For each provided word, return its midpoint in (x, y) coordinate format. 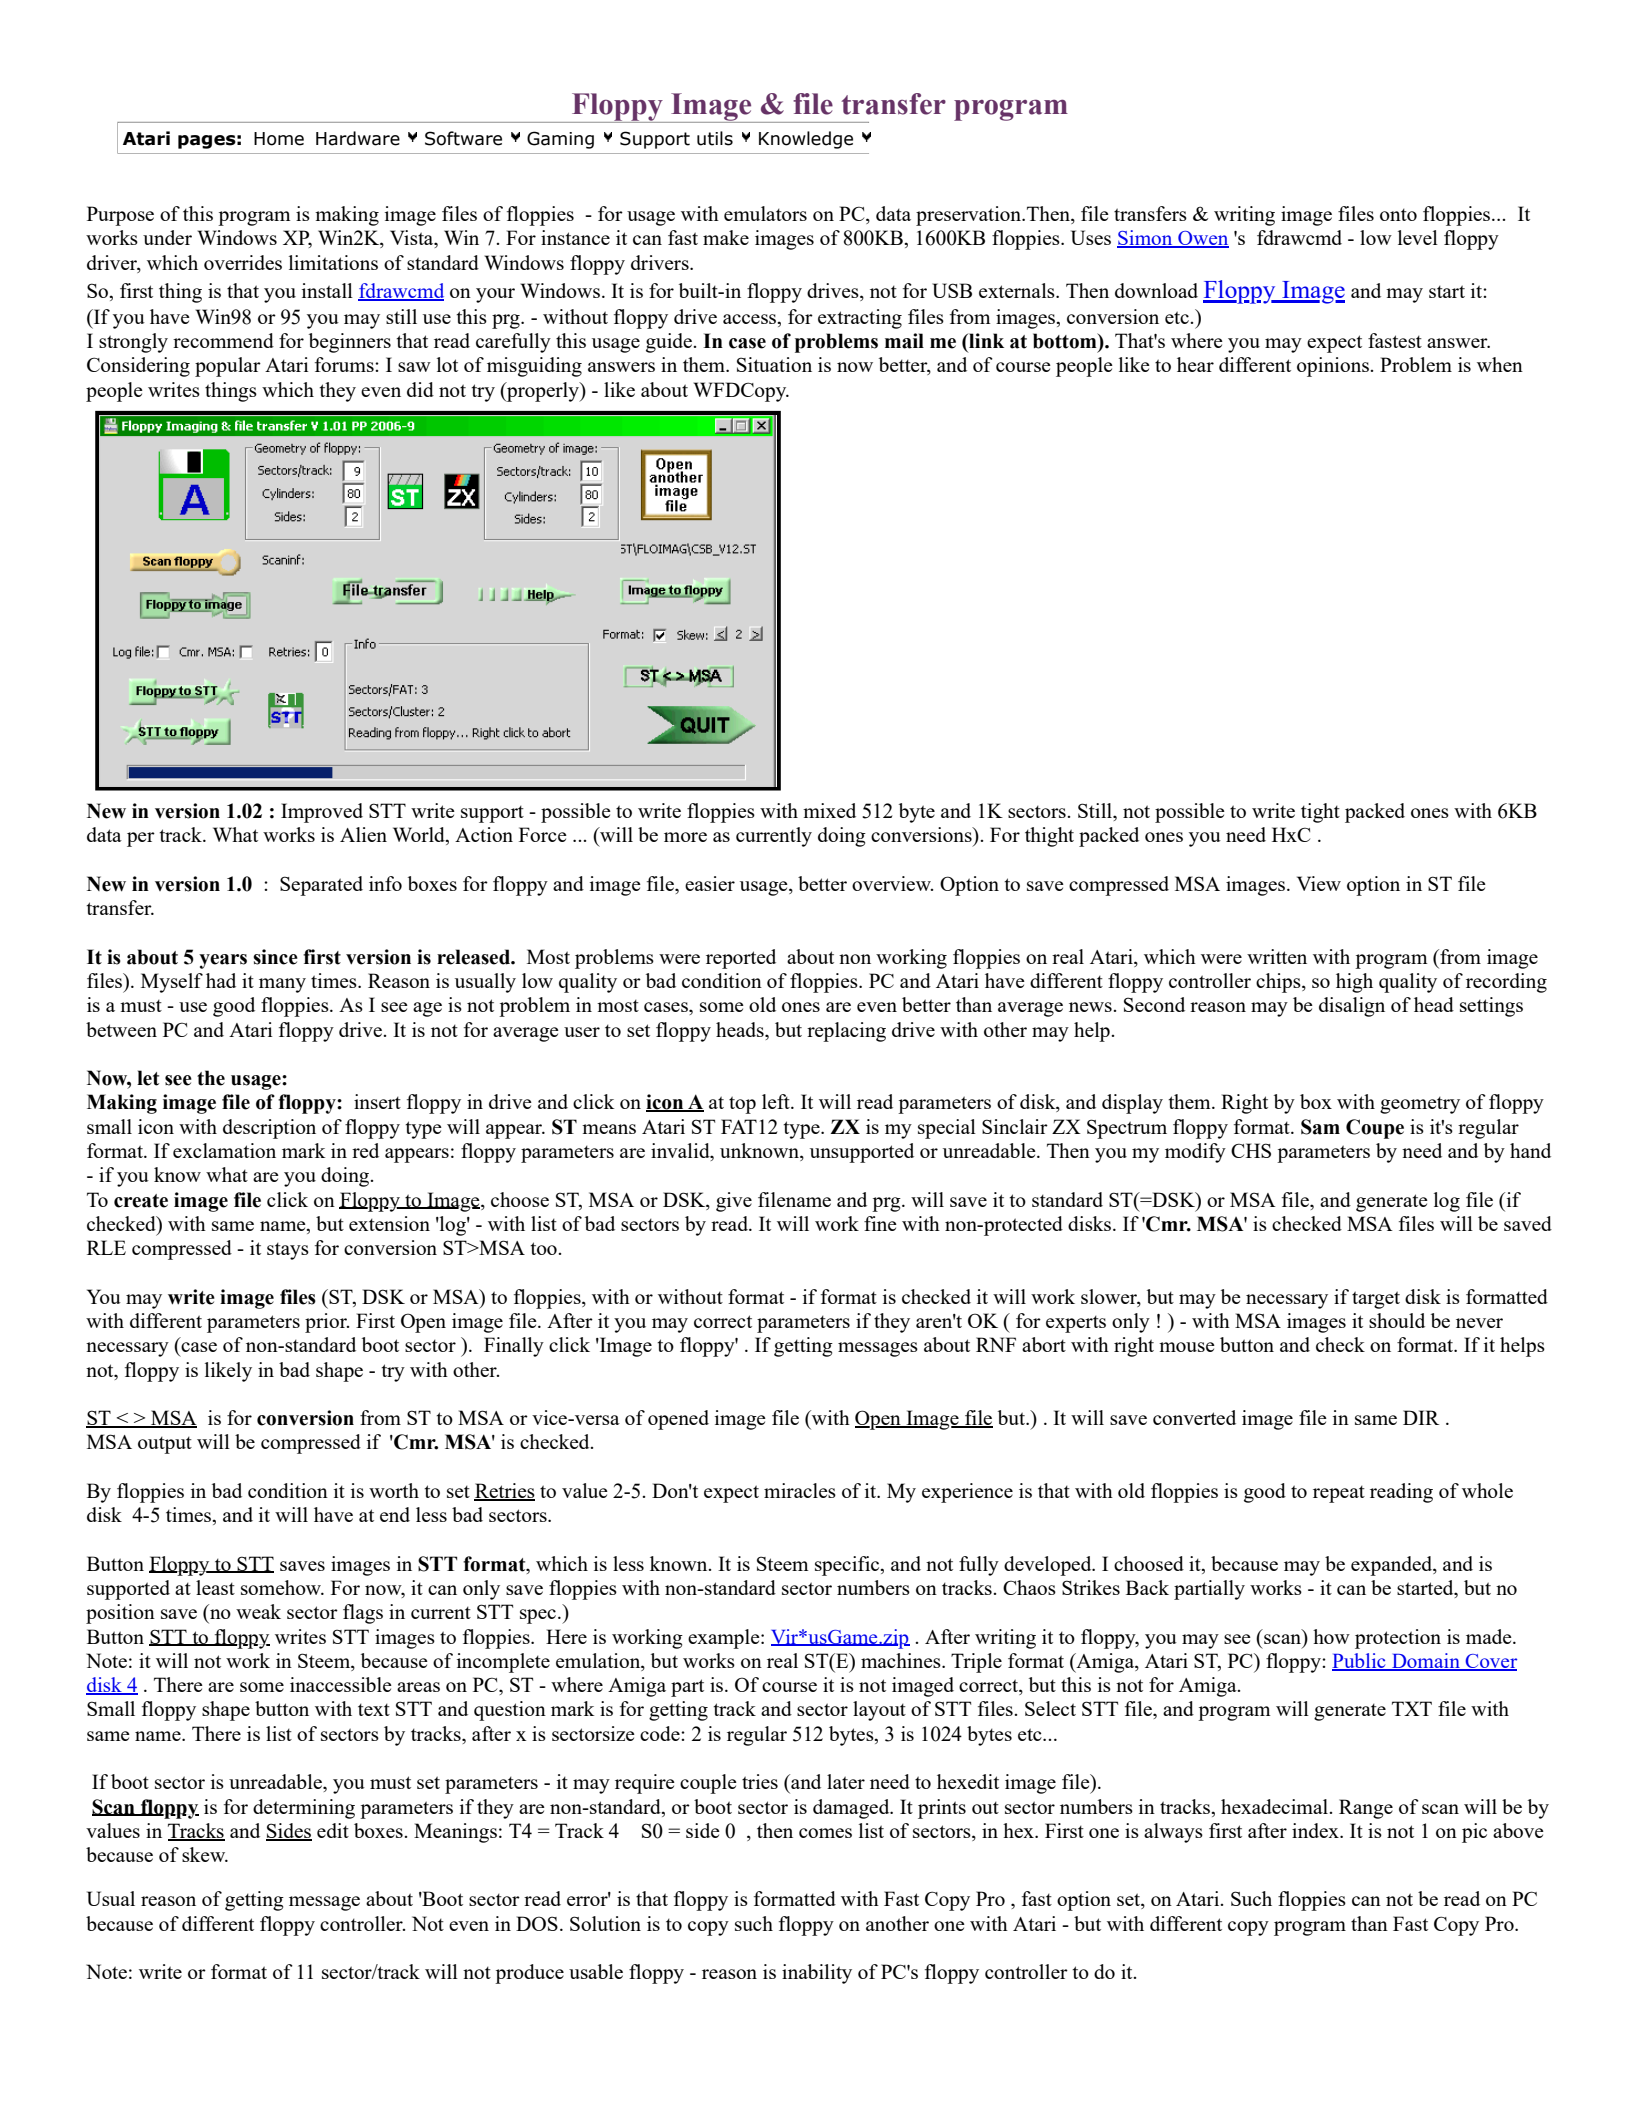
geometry (1420, 1105)
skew (205, 1854)
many (282, 985)
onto (1398, 215)
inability (817, 1974)
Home (279, 139)
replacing (846, 1032)
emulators (765, 213)
